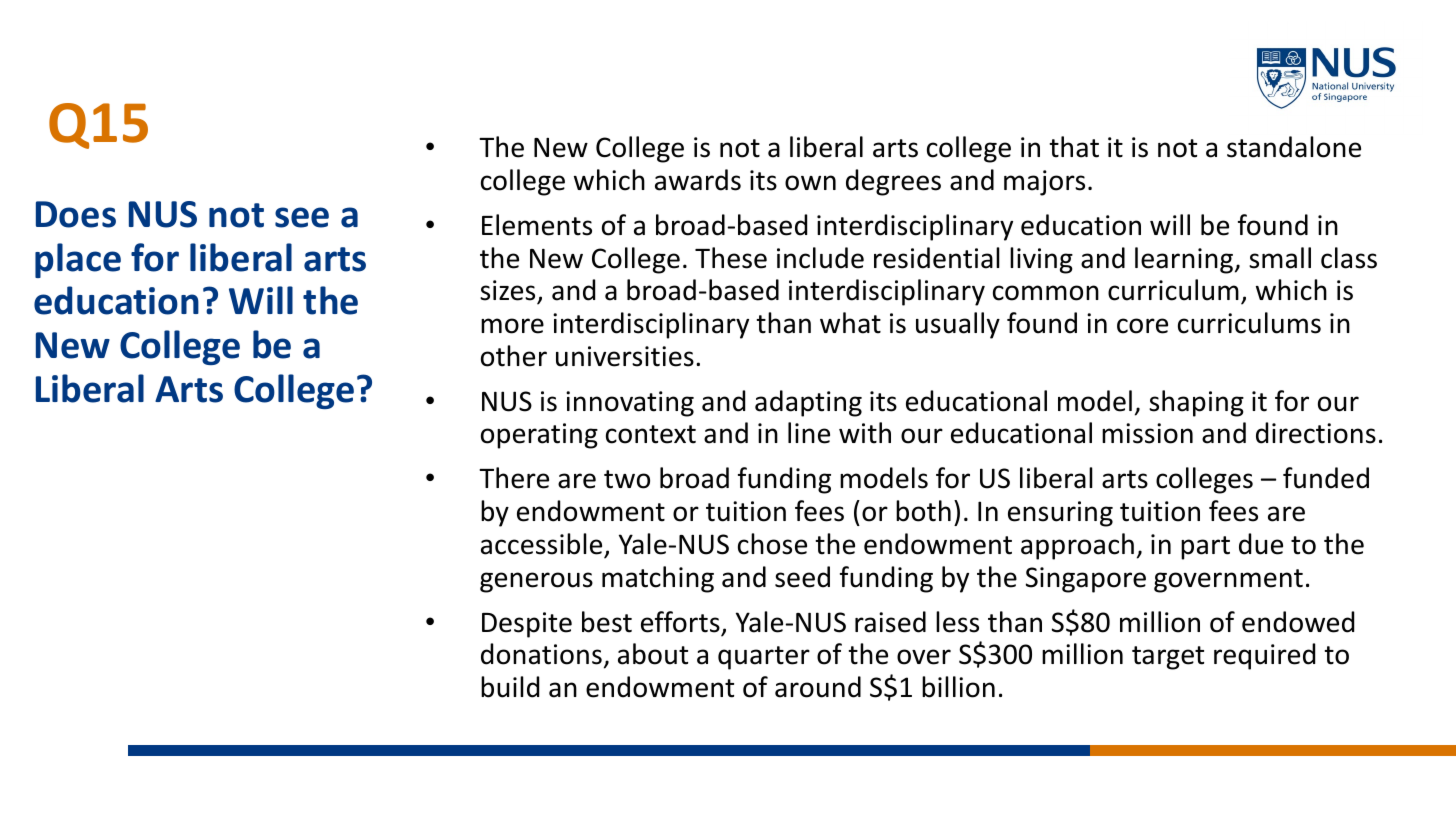  Describe the element at coordinates (764, 658) in the screenshot. I see `quarter` at that location.
